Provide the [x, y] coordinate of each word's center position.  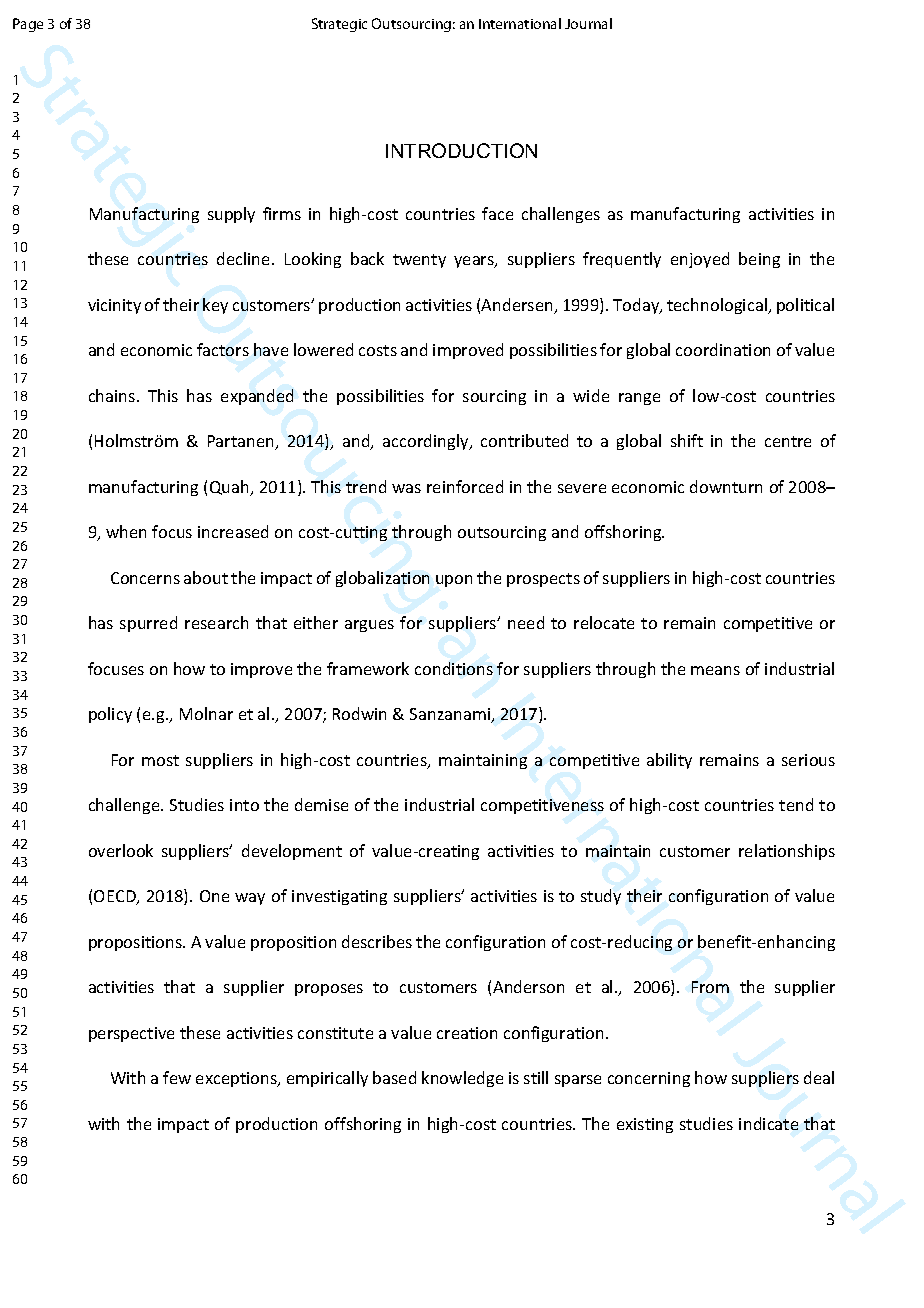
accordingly [427, 442]
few [177, 1077]
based [394, 1077]
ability [669, 761]
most [160, 760]
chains [113, 395]
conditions [454, 668]
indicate [768, 1123]
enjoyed [700, 260]
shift [687, 440]
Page [28, 25]
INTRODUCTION [461, 150]
